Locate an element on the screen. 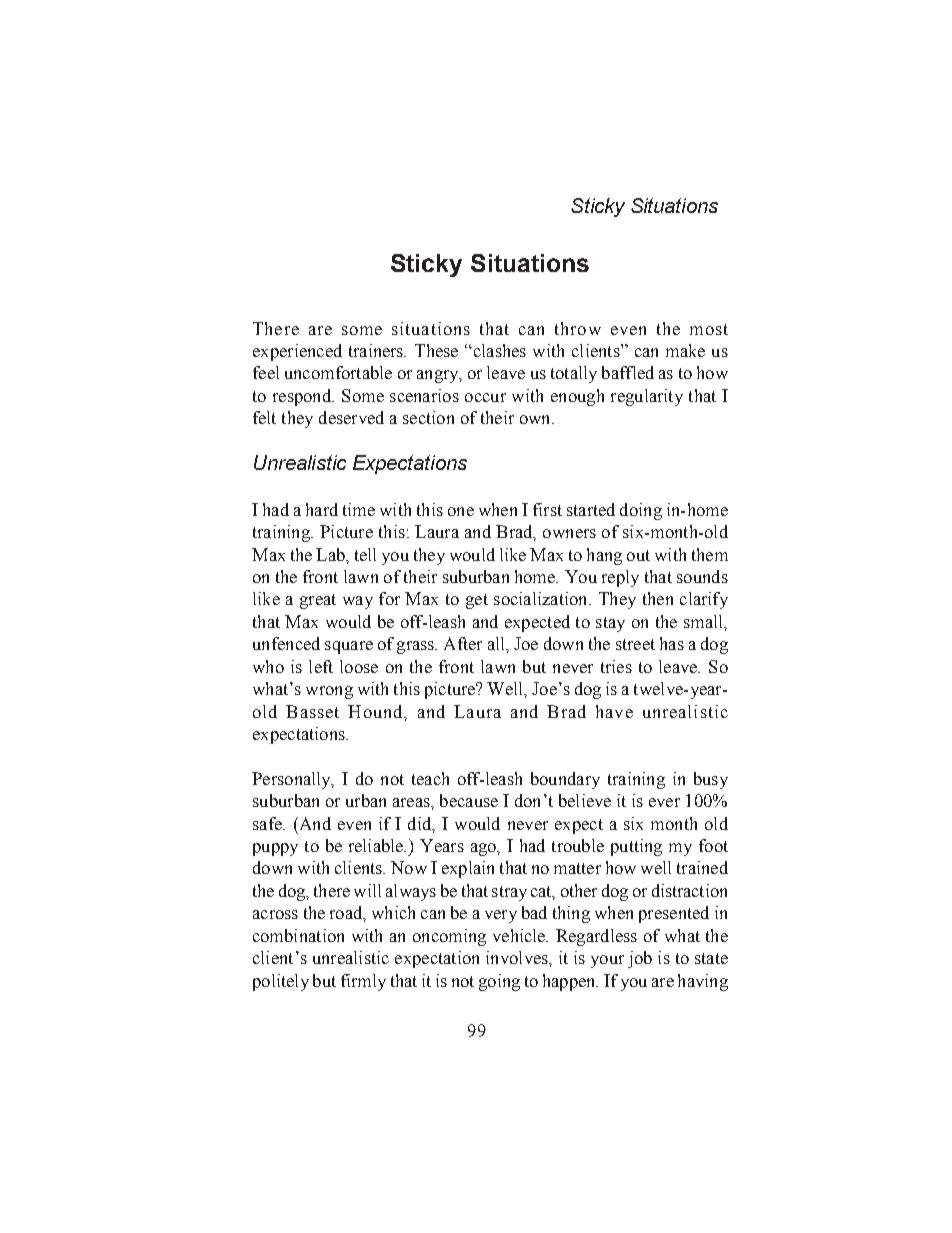 The image size is (952, 1233). make is located at coordinates (685, 350).
